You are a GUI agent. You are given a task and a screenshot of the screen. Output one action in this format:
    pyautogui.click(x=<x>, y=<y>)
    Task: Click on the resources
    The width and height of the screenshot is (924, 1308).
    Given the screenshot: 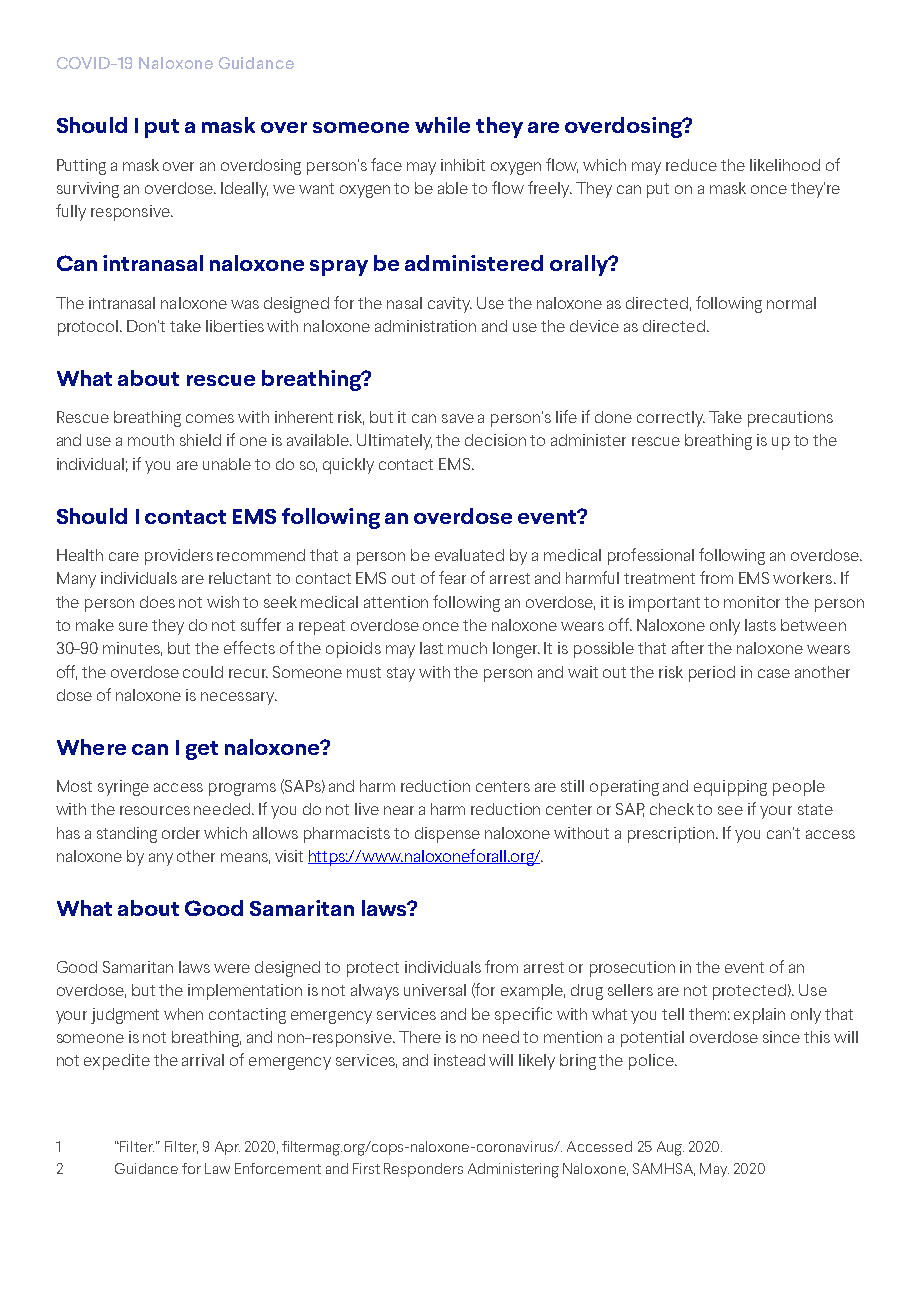 What is the action you would take?
    pyautogui.click(x=155, y=810)
